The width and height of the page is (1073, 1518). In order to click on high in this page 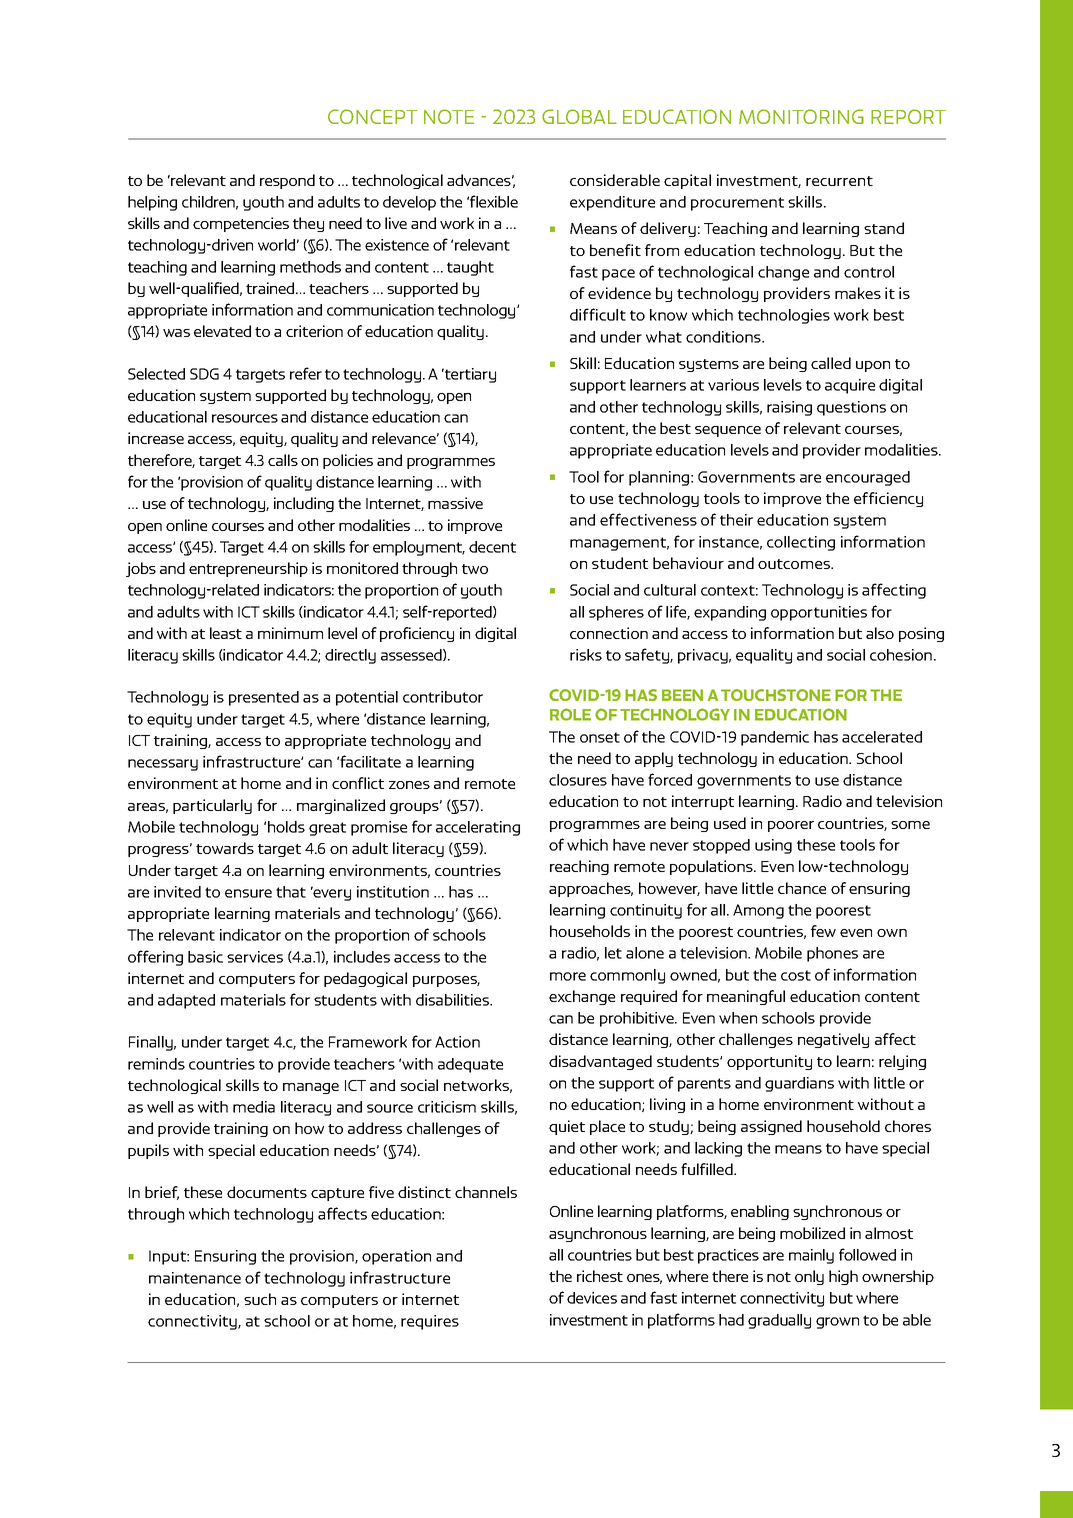, I will do `click(843, 1277)`.
